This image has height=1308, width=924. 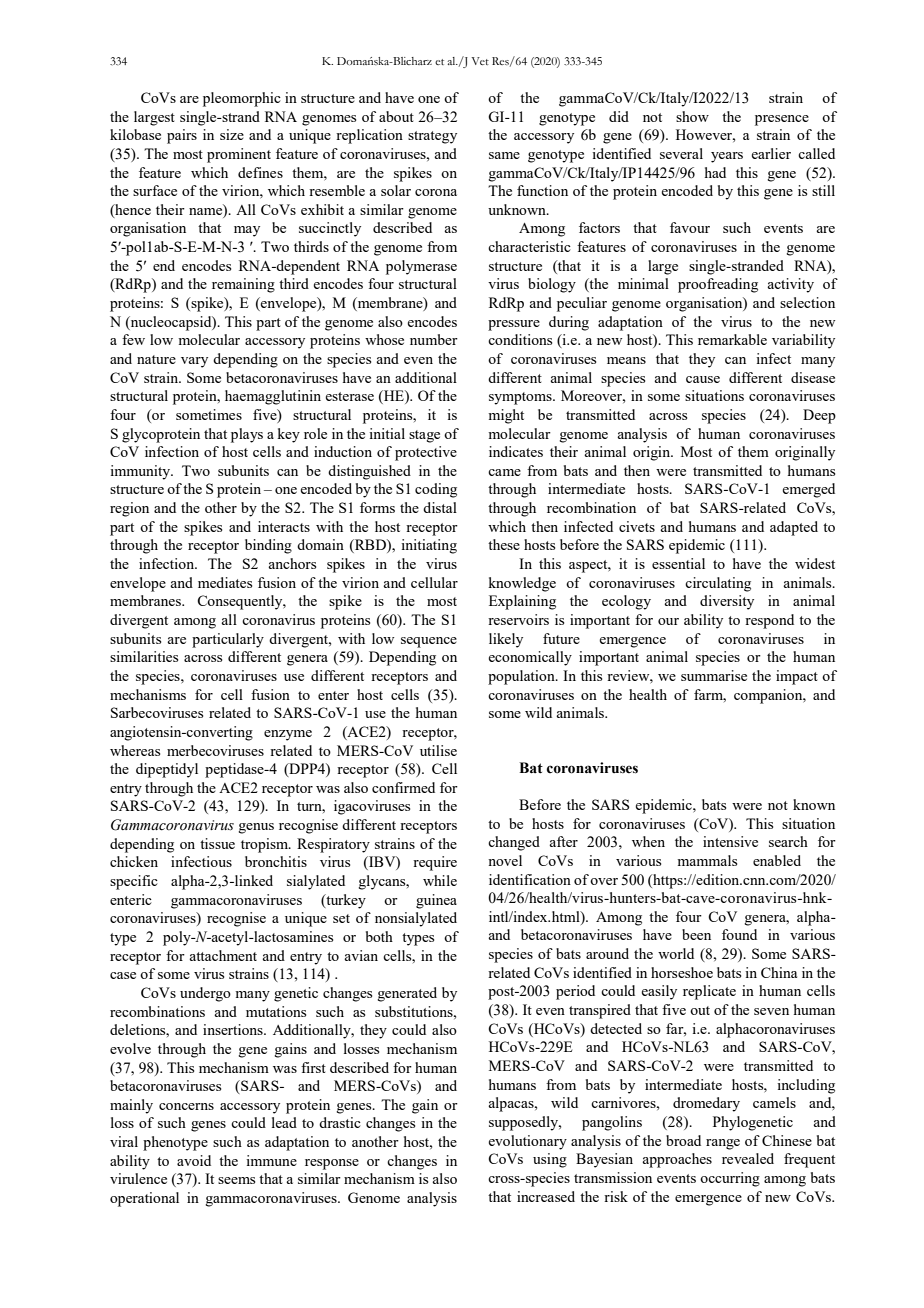 I want to click on avoid, so click(x=194, y=1160).
